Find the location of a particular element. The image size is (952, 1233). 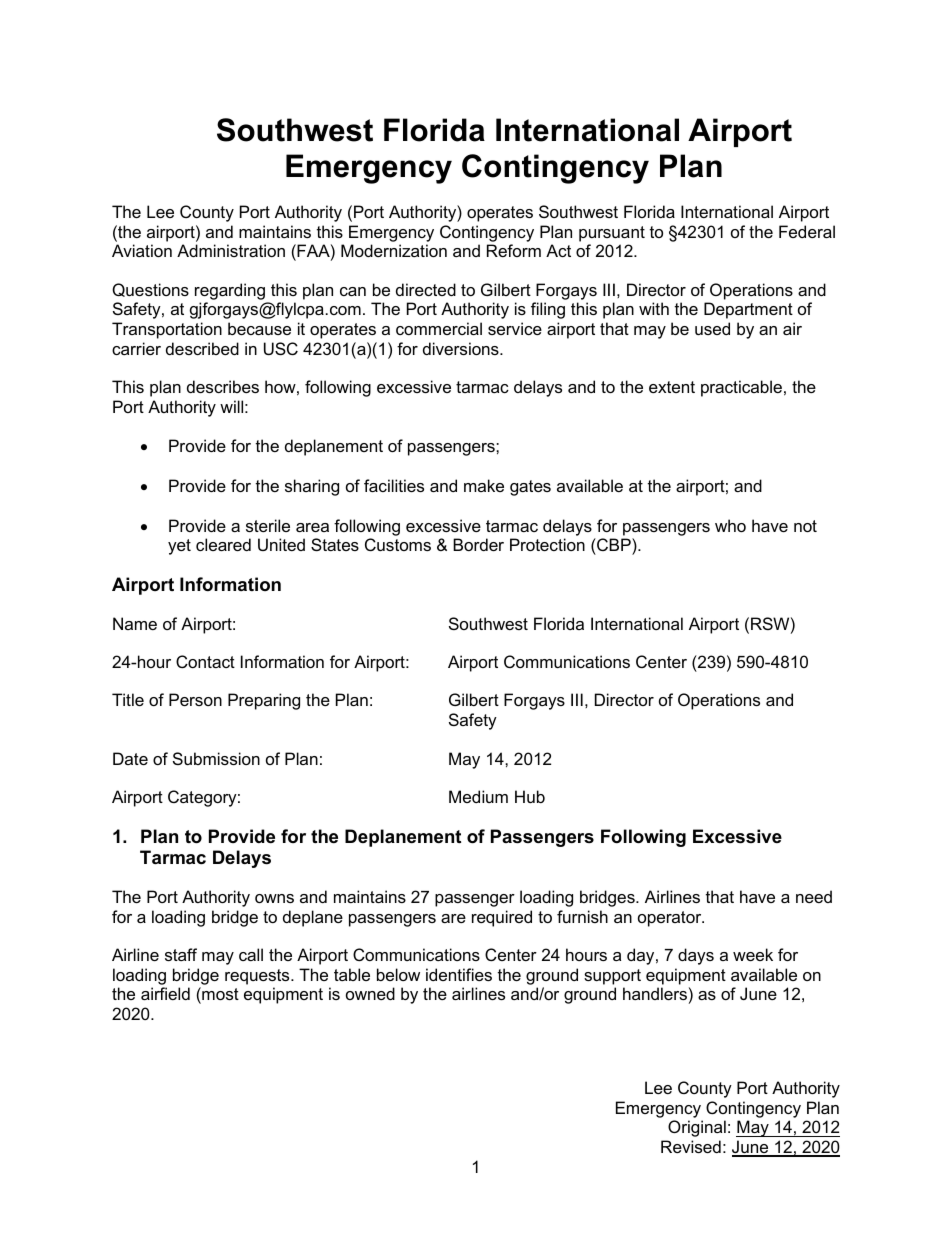

owned is located at coordinates (370, 993).
